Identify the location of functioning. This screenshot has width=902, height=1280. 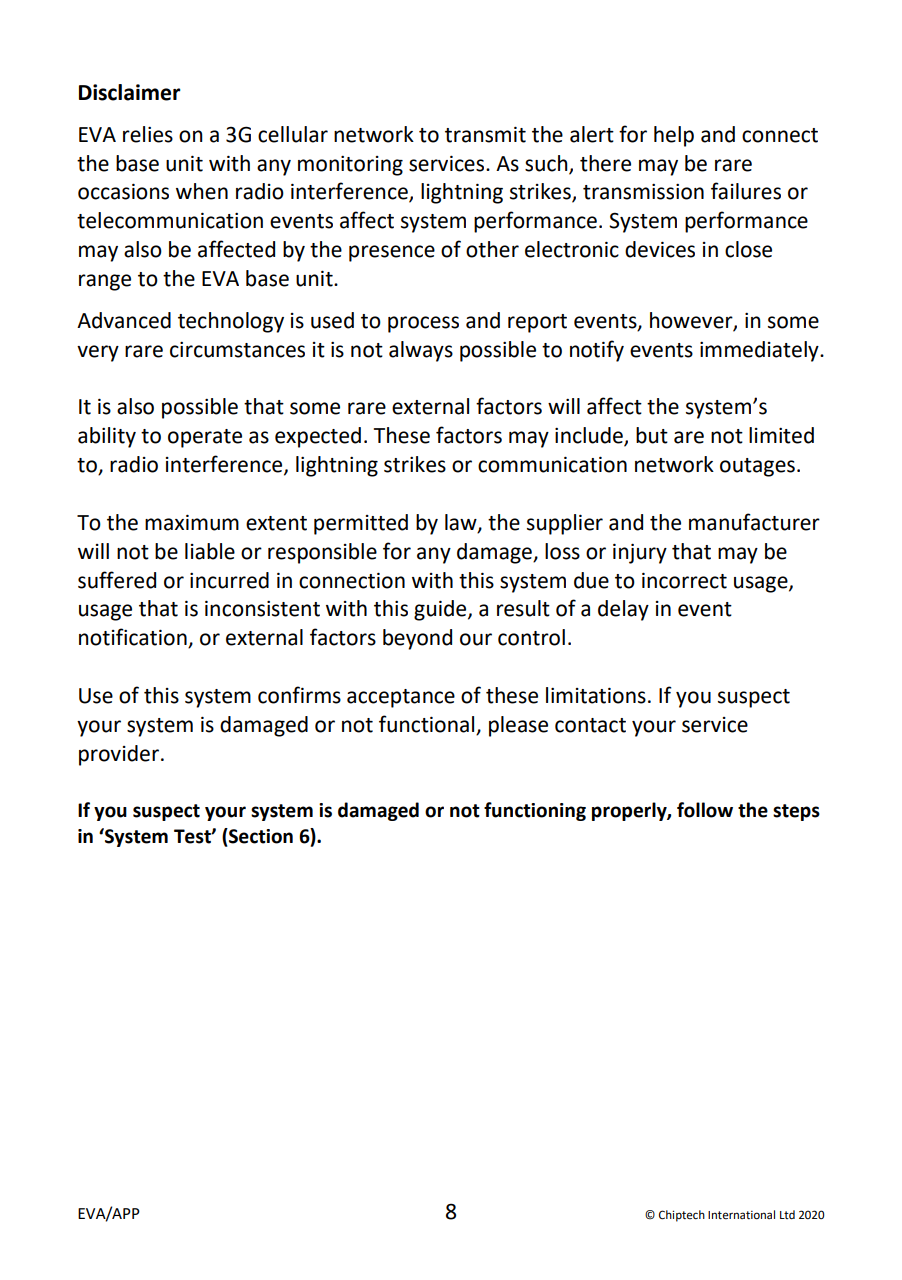
(535, 811).
